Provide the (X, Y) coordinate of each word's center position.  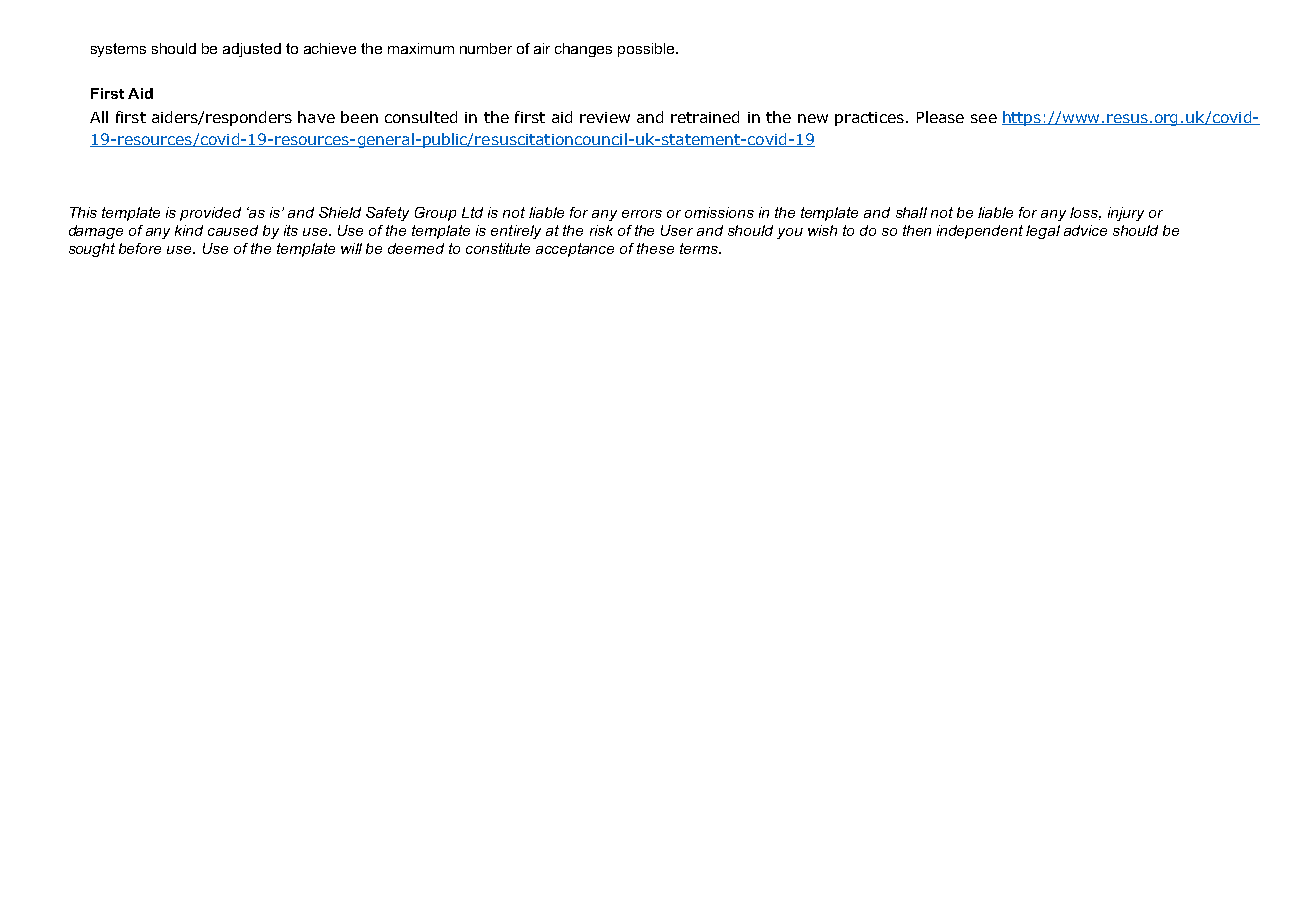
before (140, 248)
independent (980, 232)
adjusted (252, 50)
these (655, 248)
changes (583, 50)
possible (647, 50)
